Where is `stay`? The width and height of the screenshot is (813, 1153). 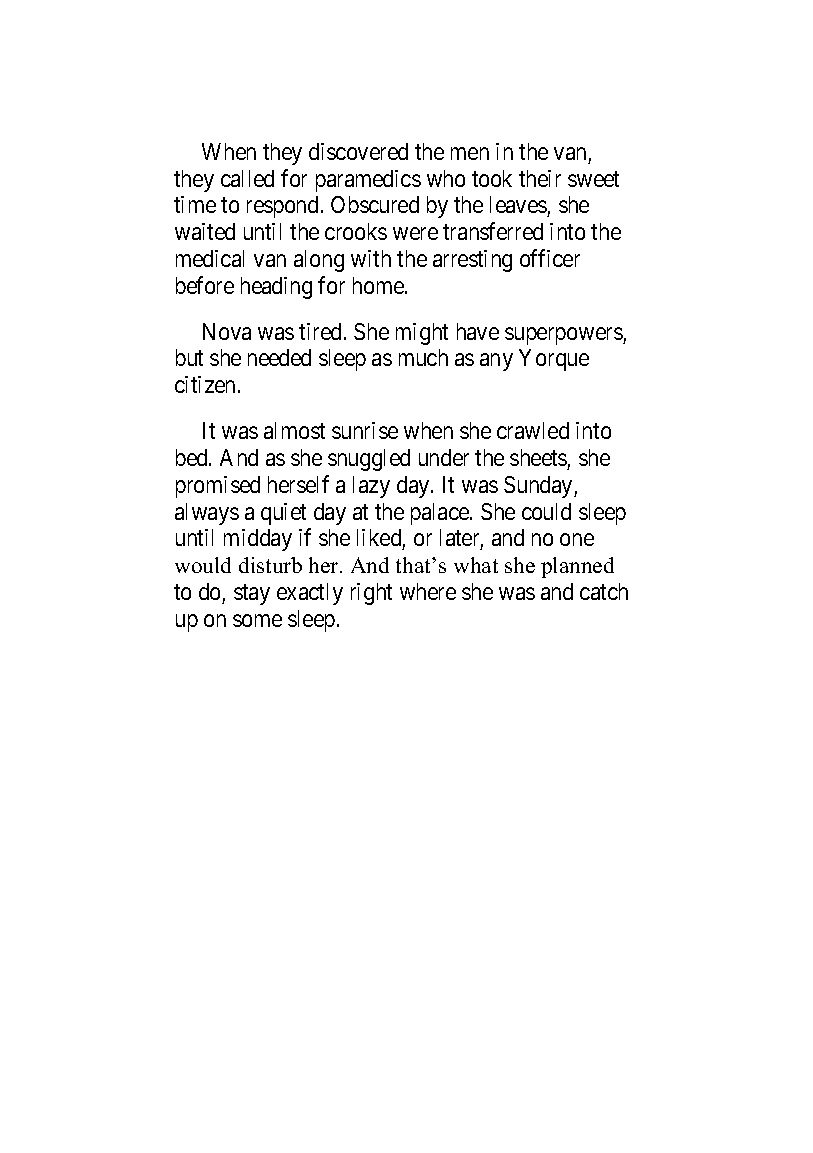
stay is located at coordinates (252, 594).
